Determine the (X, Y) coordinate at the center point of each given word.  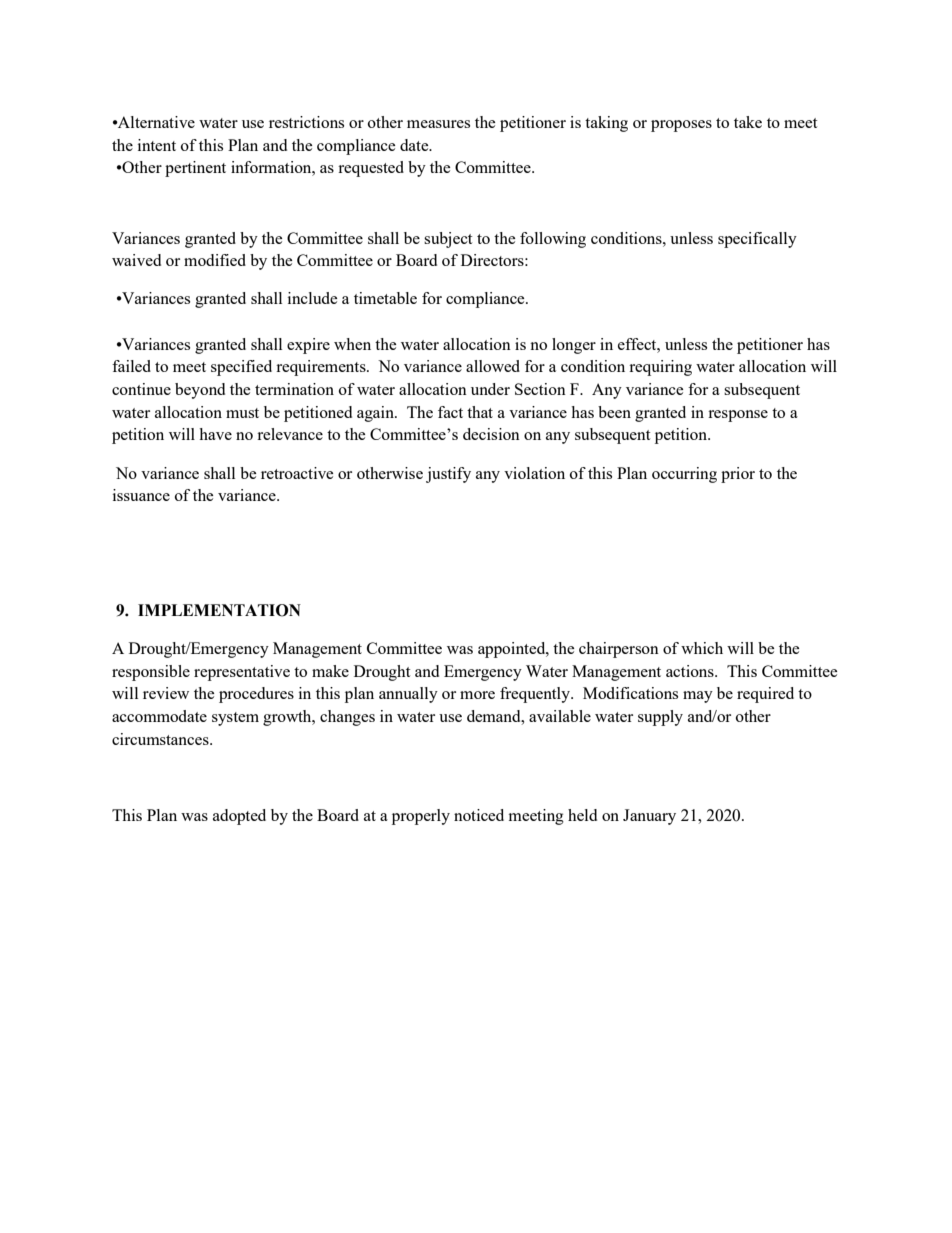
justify (448, 475)
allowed (493, 366)
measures (438, 124)
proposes (681, 126)
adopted (239, 817)
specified (241, 368)
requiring (660, 368)
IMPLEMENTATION (219, 610)
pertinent (195, 169)
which (702, 648)
